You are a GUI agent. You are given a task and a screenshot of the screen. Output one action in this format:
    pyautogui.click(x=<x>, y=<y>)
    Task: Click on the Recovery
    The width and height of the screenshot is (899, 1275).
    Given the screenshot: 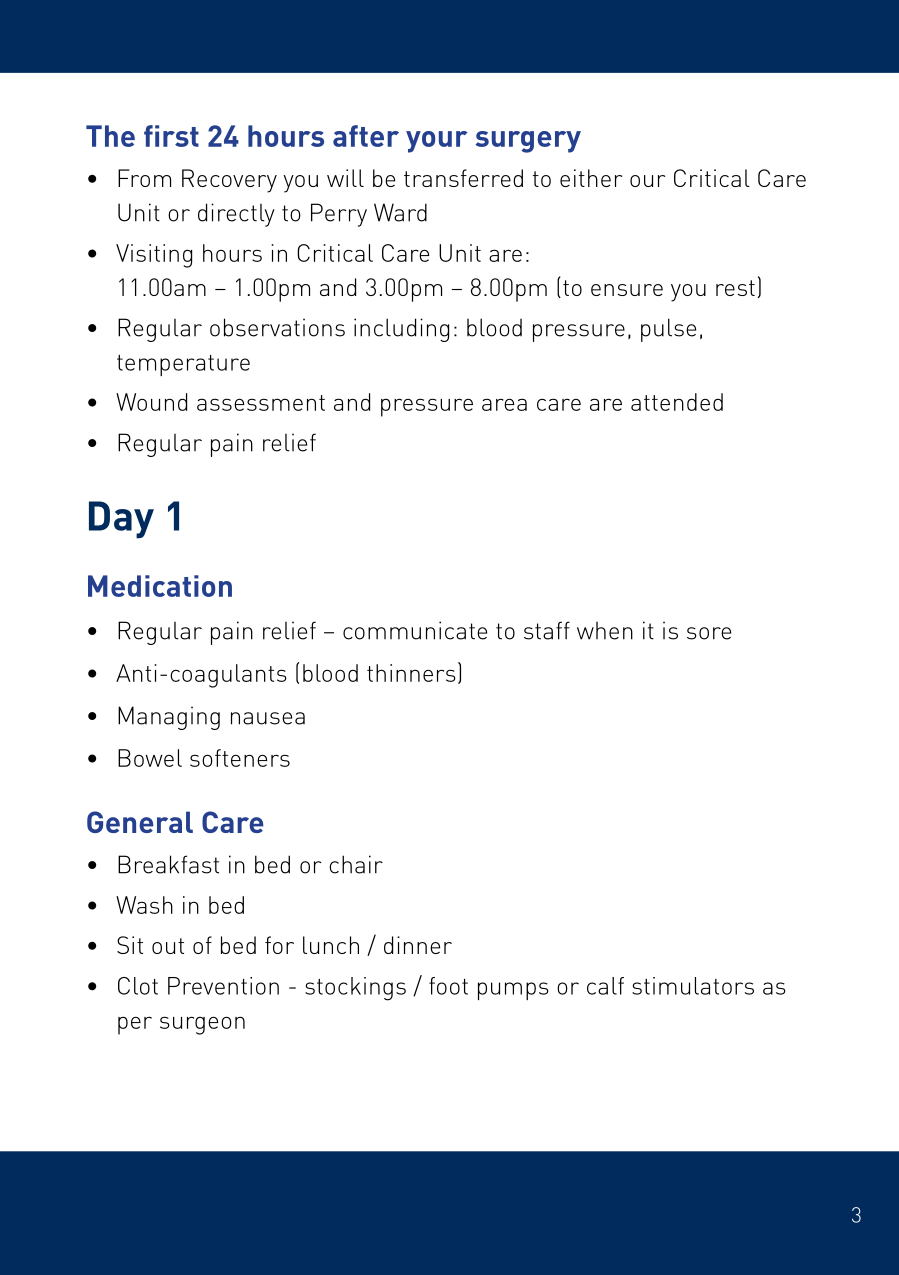 What is the action you would take?
    pyautogui.click(x=229, y=181)
